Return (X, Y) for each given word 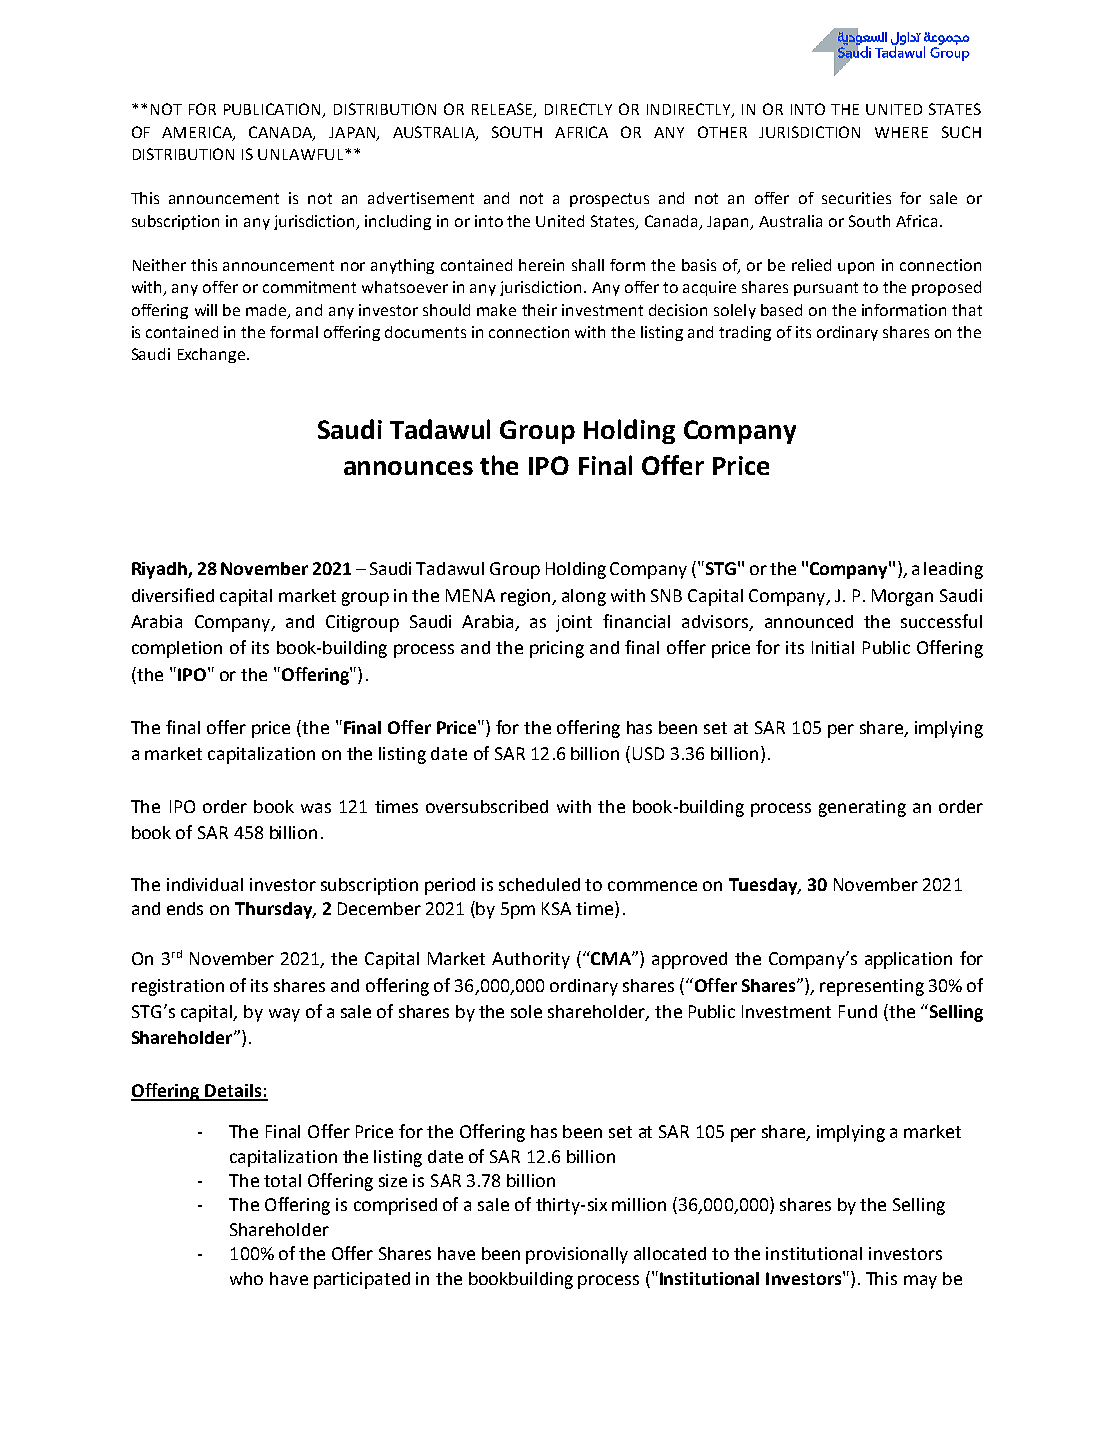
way (284, 1015)
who (246, 1278)
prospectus (609, 200)
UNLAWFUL (302, 154)
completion (177, 649)
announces (408, 468)
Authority (531, 960)
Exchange (211, 355)
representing (872, 987)
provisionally (577, 1255)
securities (856, 198)
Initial (833, 647)
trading (745, 333)
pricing (557, 649)
